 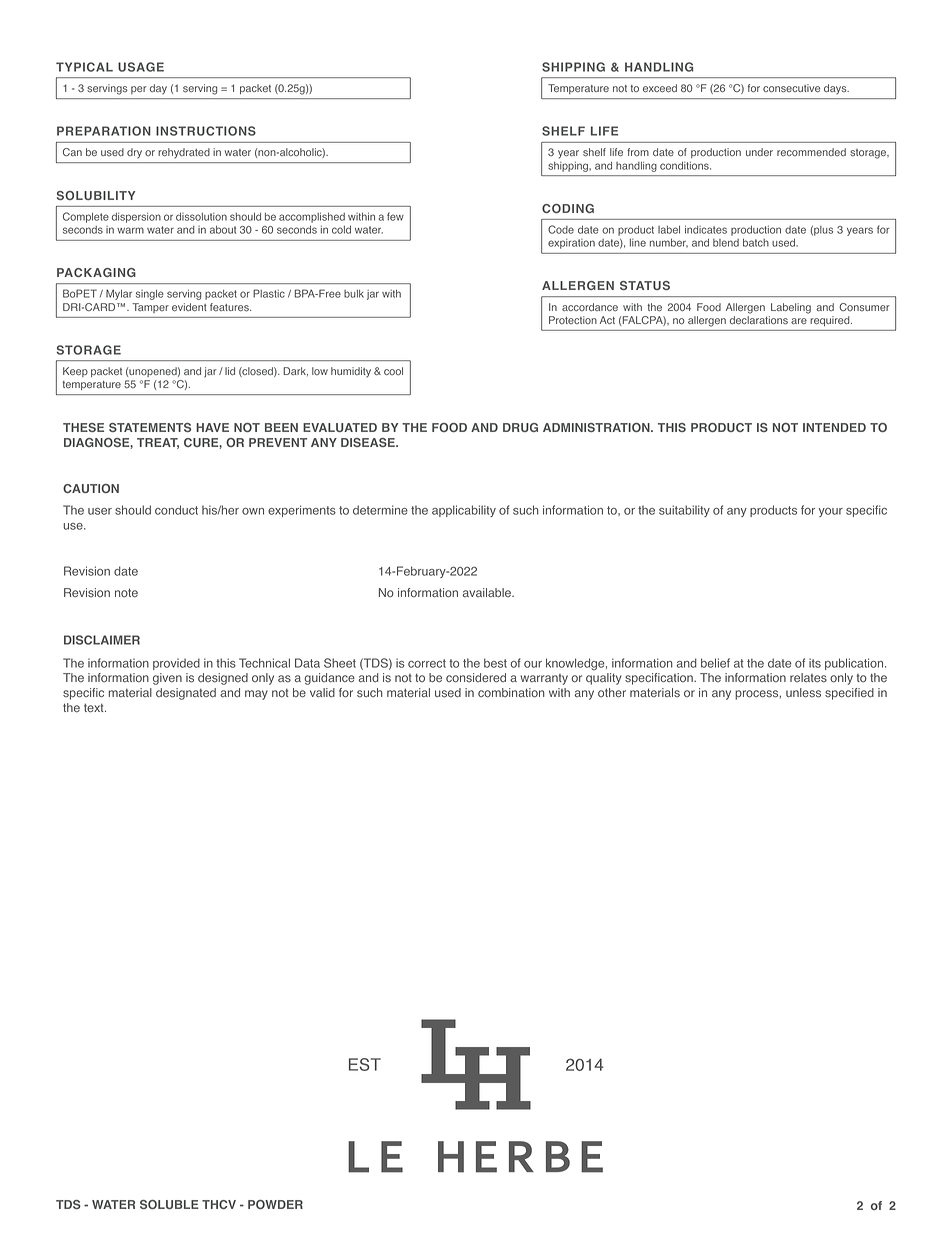 I want to click on consecutive, so click(x=791, y=88).
